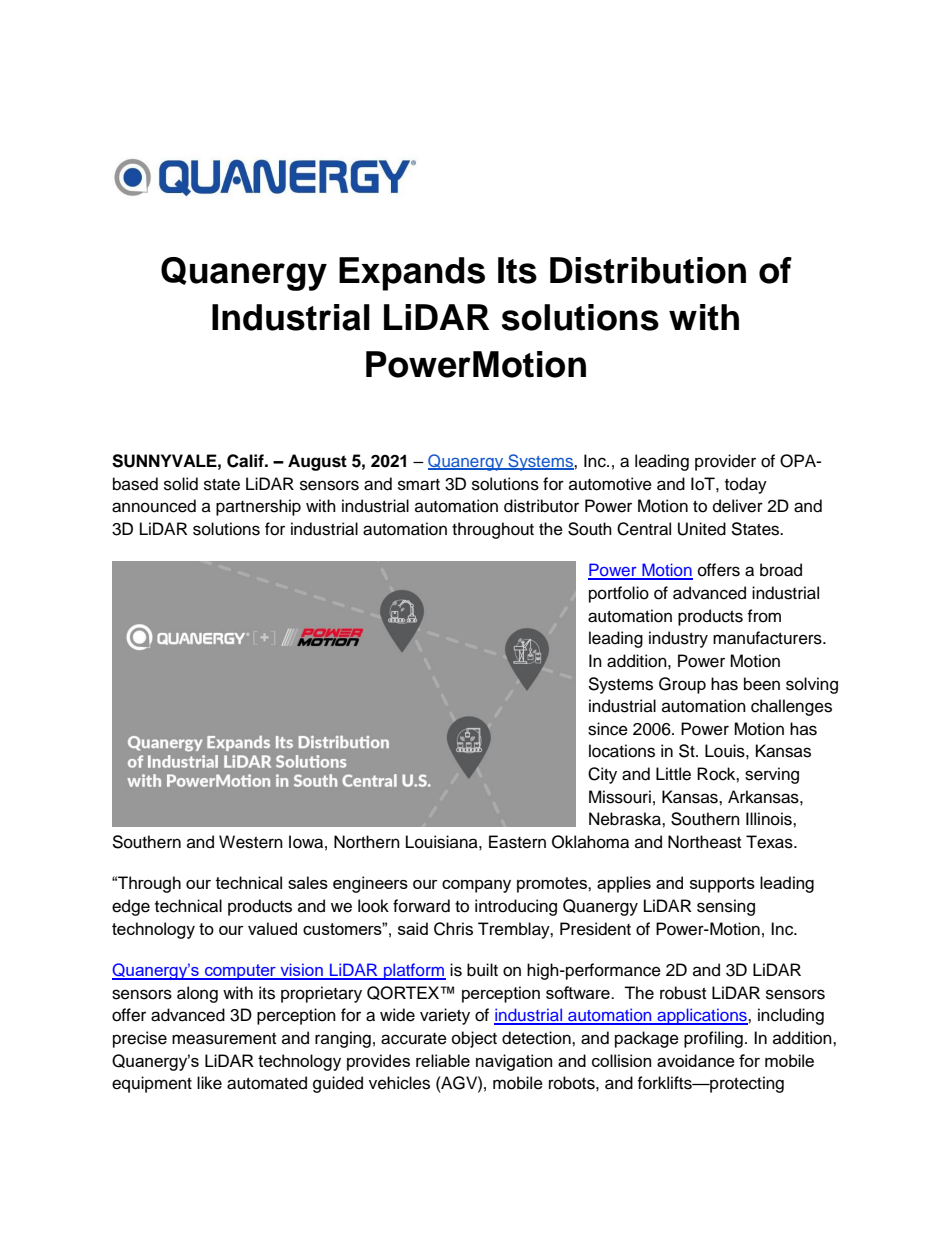 The width and height of the screenshot is (952, 1233). What do you see at coordinates (541, 506) in the screenshot?
I see `distributor` at bounding box center [541, 506].
